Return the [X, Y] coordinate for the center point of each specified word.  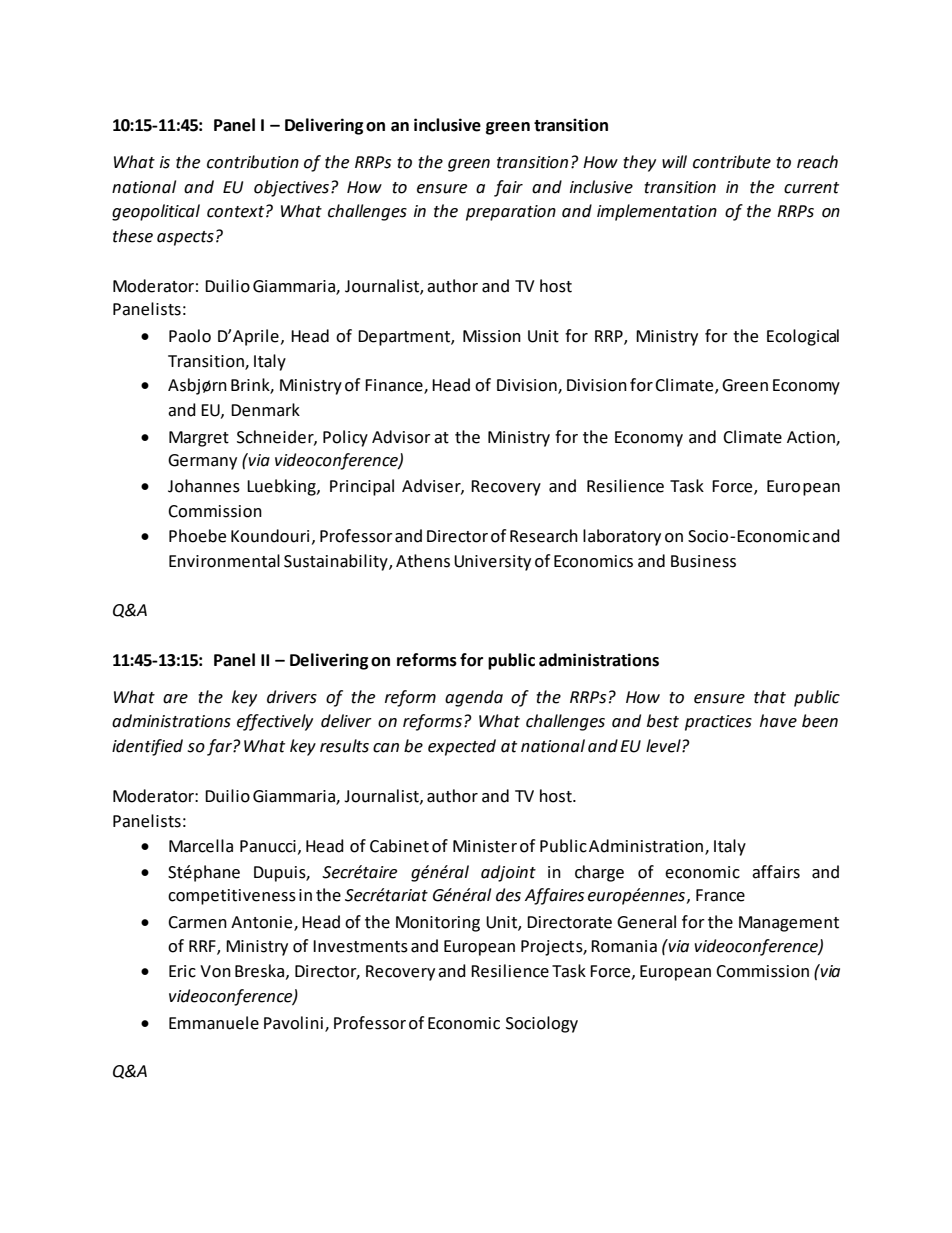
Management [789, 924]
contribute [732, 162]
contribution [253, 162]
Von [215, 971]
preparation [511, 213]
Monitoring [438, 924]
